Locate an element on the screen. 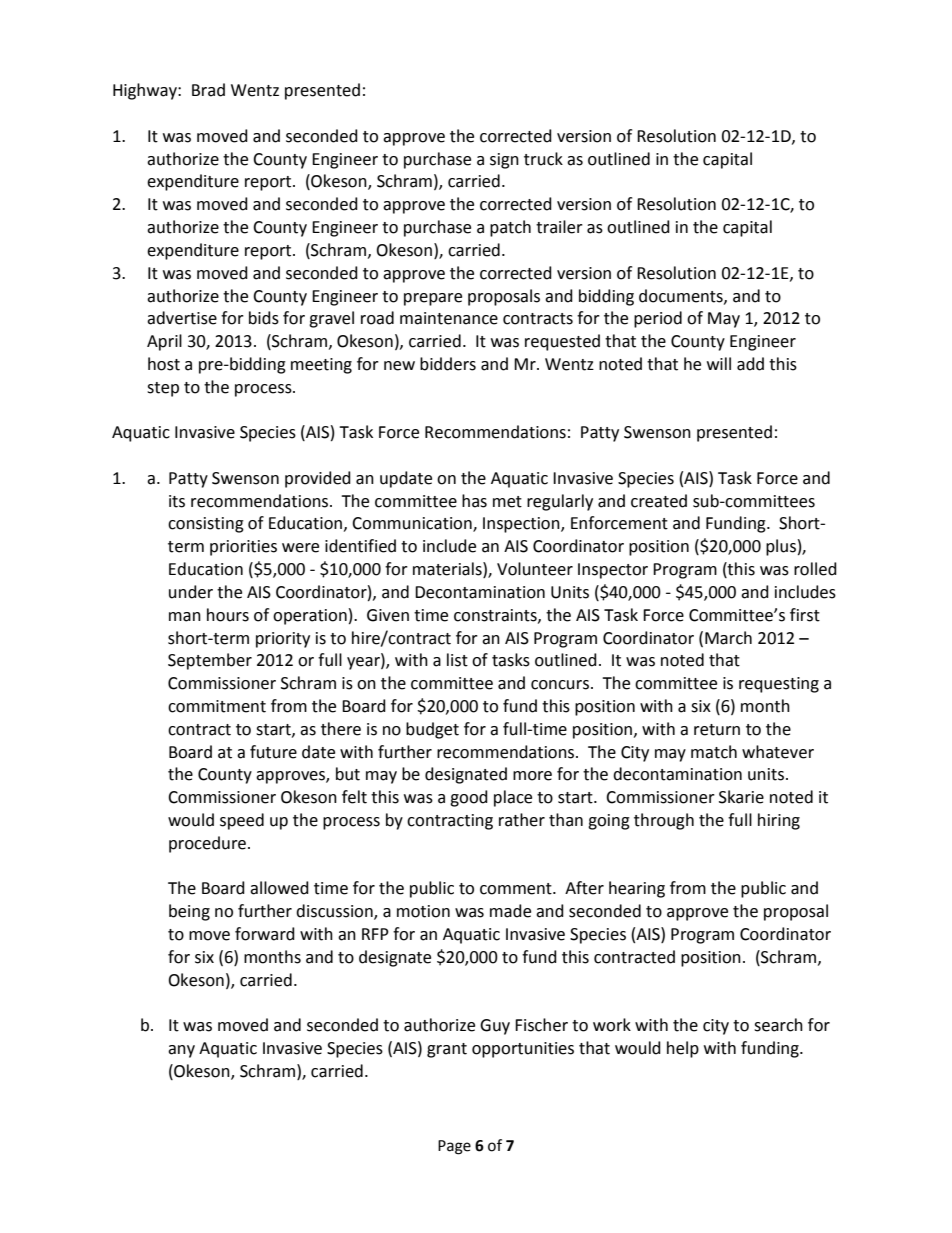 This screenshot has width=952, height=1233. trailer is located at coordinates (559, 227).
